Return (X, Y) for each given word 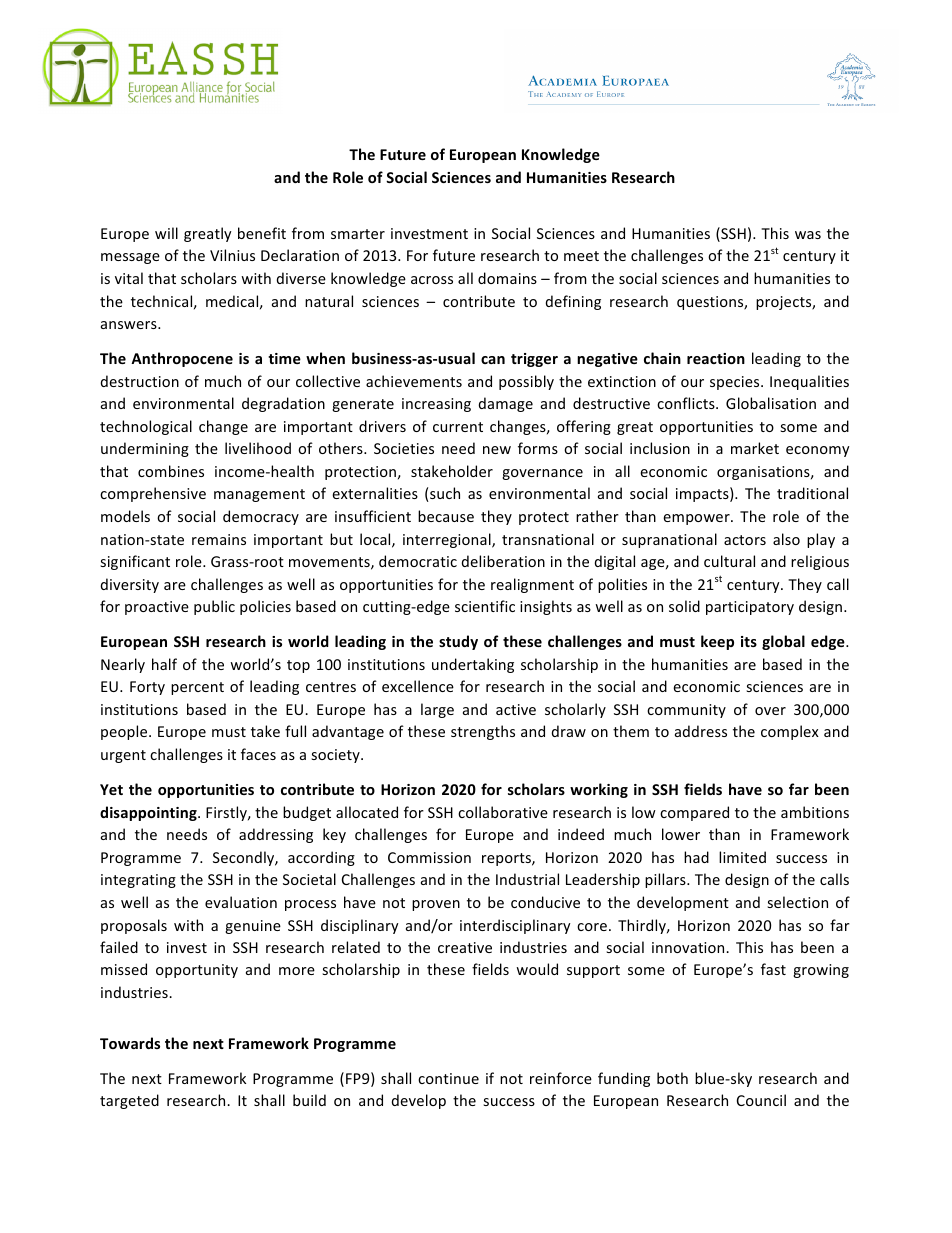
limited (742, 857)
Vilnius (232, 255)
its (749, 641)
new (497, 450)
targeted (129, 1101)
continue (448, 1078)
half (164, 664)
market (755, 448)
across (432, 280)
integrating (138, 881)
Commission (429, 857)
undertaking (473, 665)
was (808, 235)
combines (171, 471)
